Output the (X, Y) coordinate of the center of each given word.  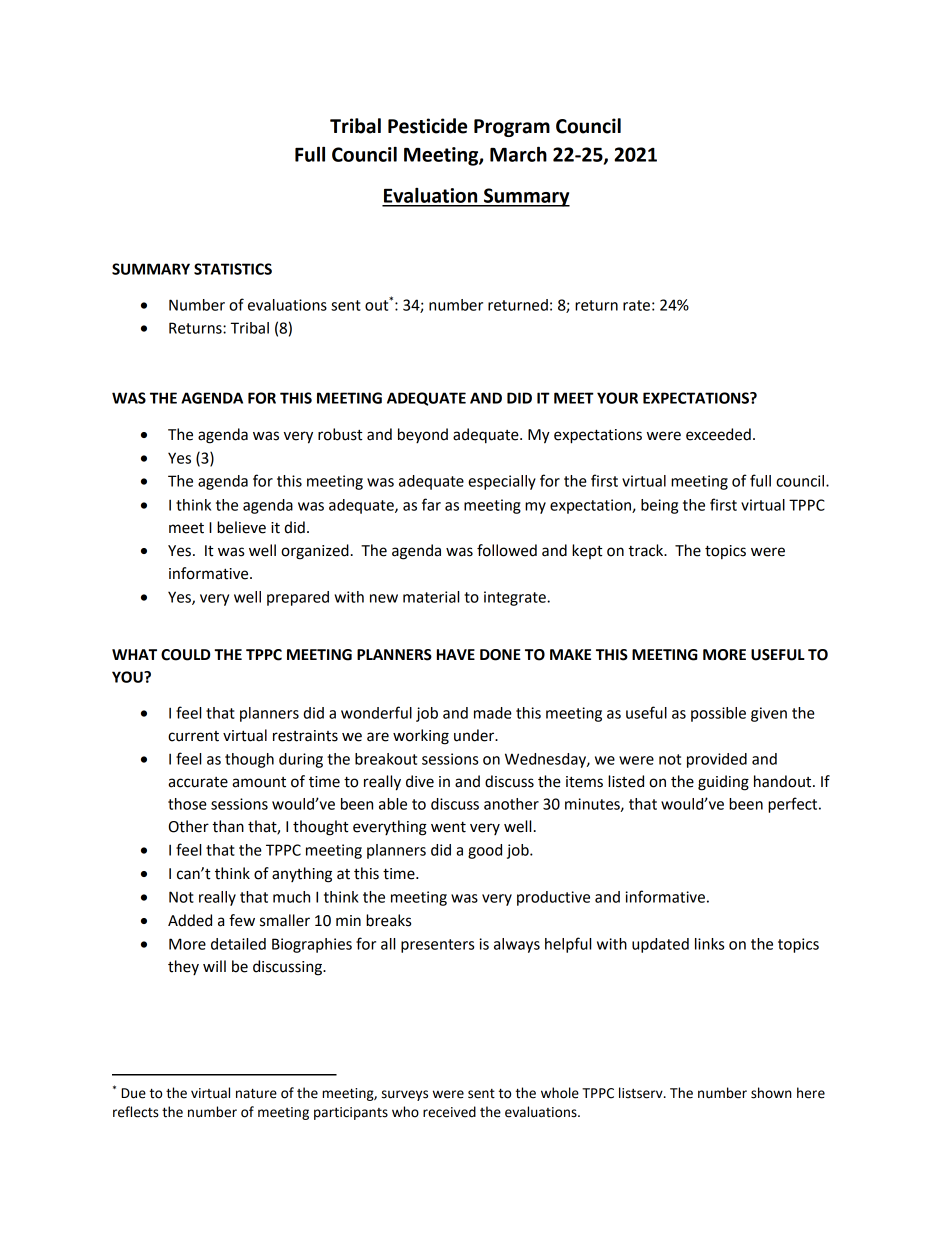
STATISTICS (233, 269)
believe (241, 527)
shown (771, 1093)
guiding (723, 783)
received (449, 1112)
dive (420, 781)
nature (256, 1094)
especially (502, 482)
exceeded (718, 434)
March (518, 154)
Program (512, 128)
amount (259, 782)
